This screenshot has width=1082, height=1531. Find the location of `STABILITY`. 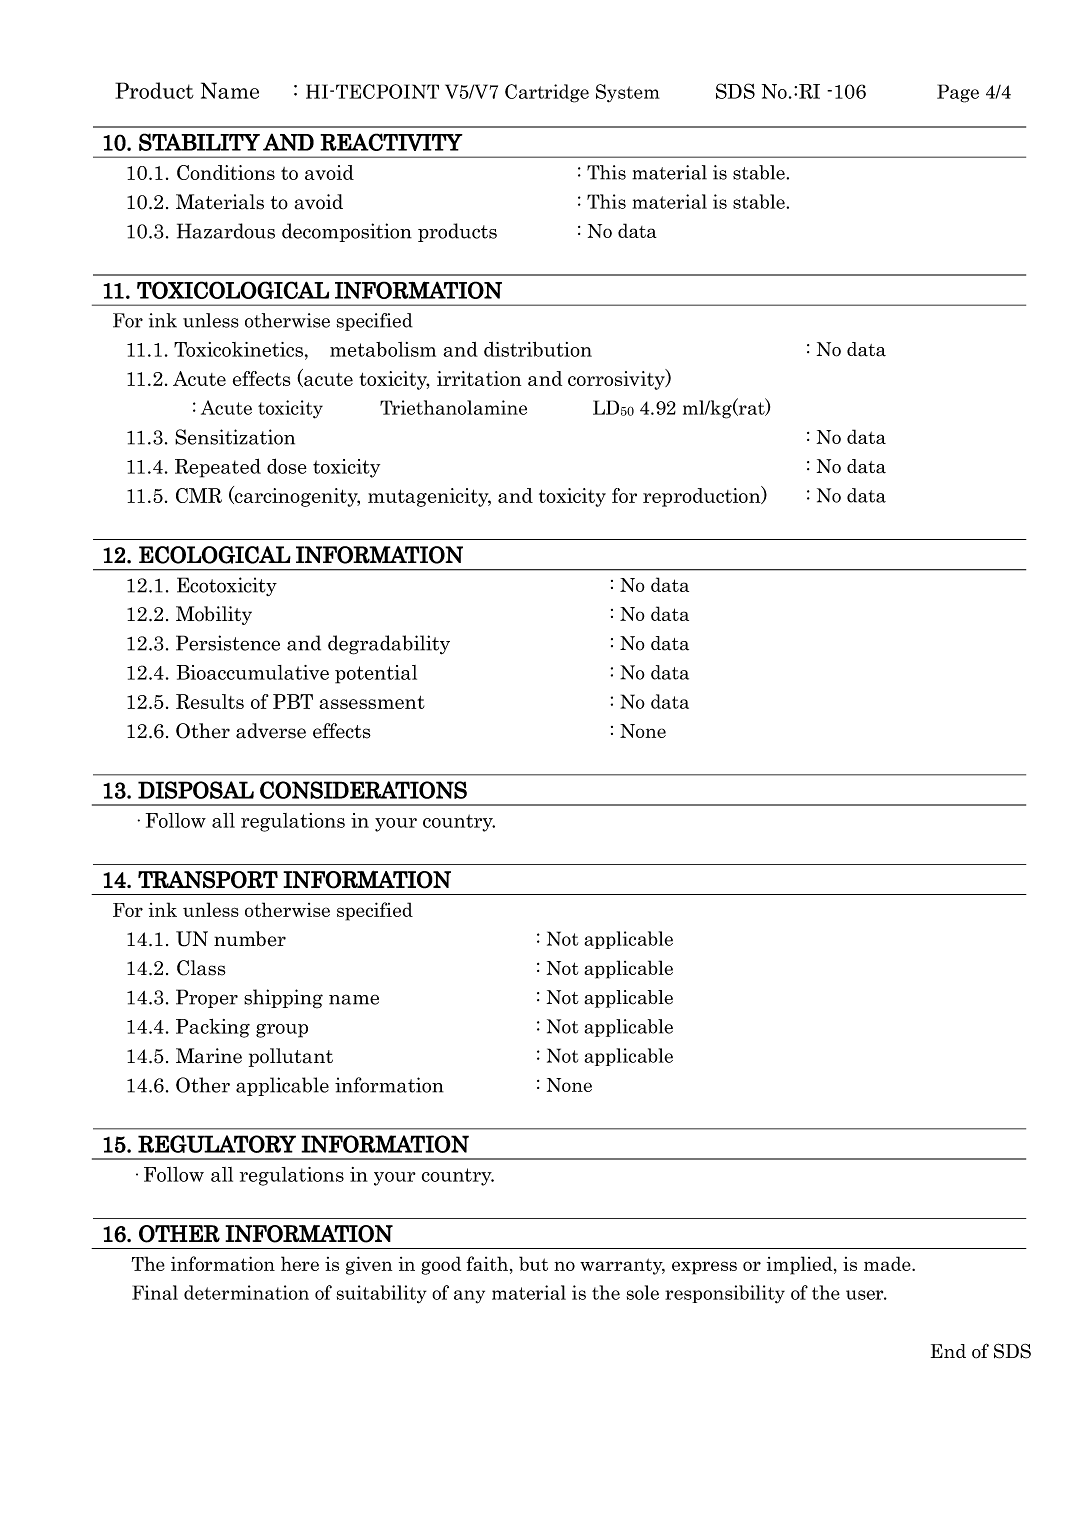

STABILITY is located at coordinates (199, 142).
